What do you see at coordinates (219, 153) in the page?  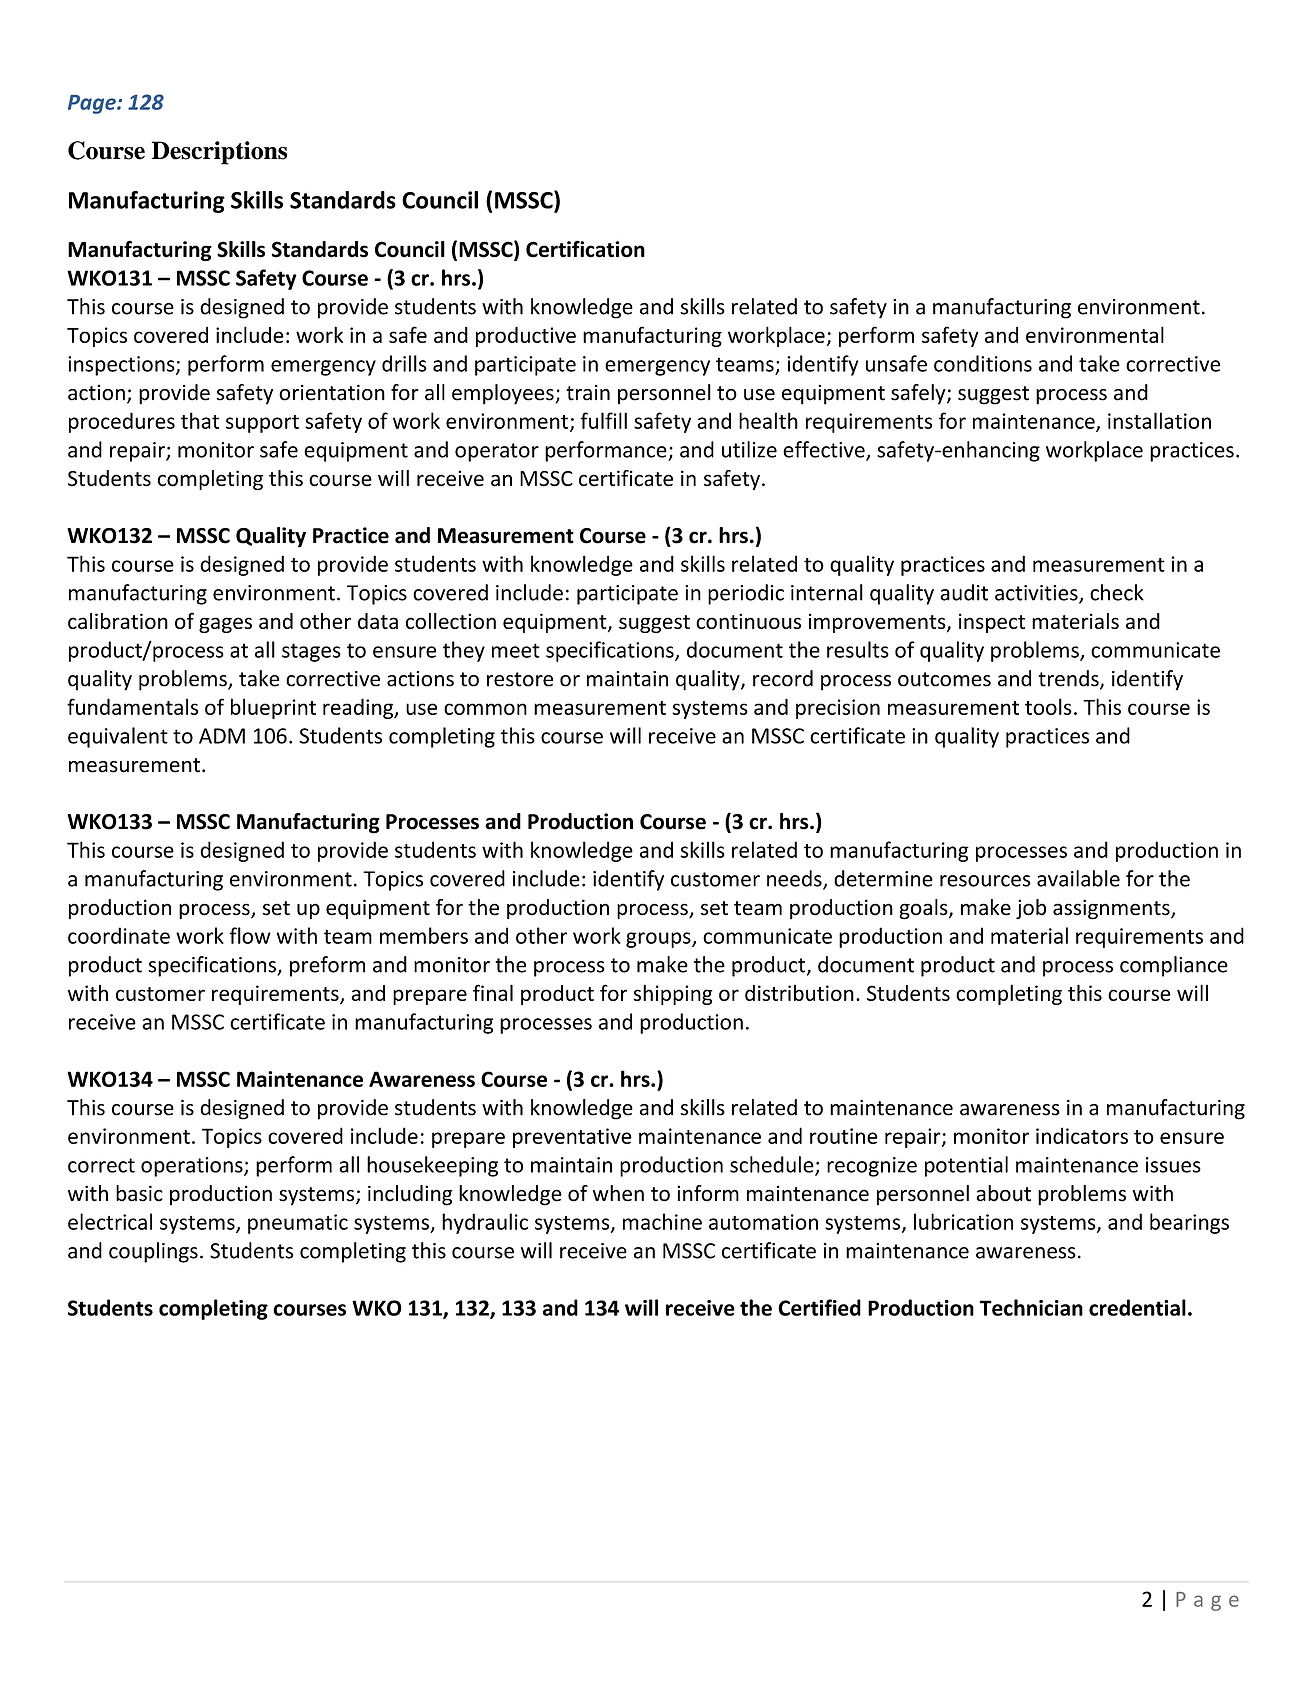 I see `Descriptions` at bounding box center [219, 153].
